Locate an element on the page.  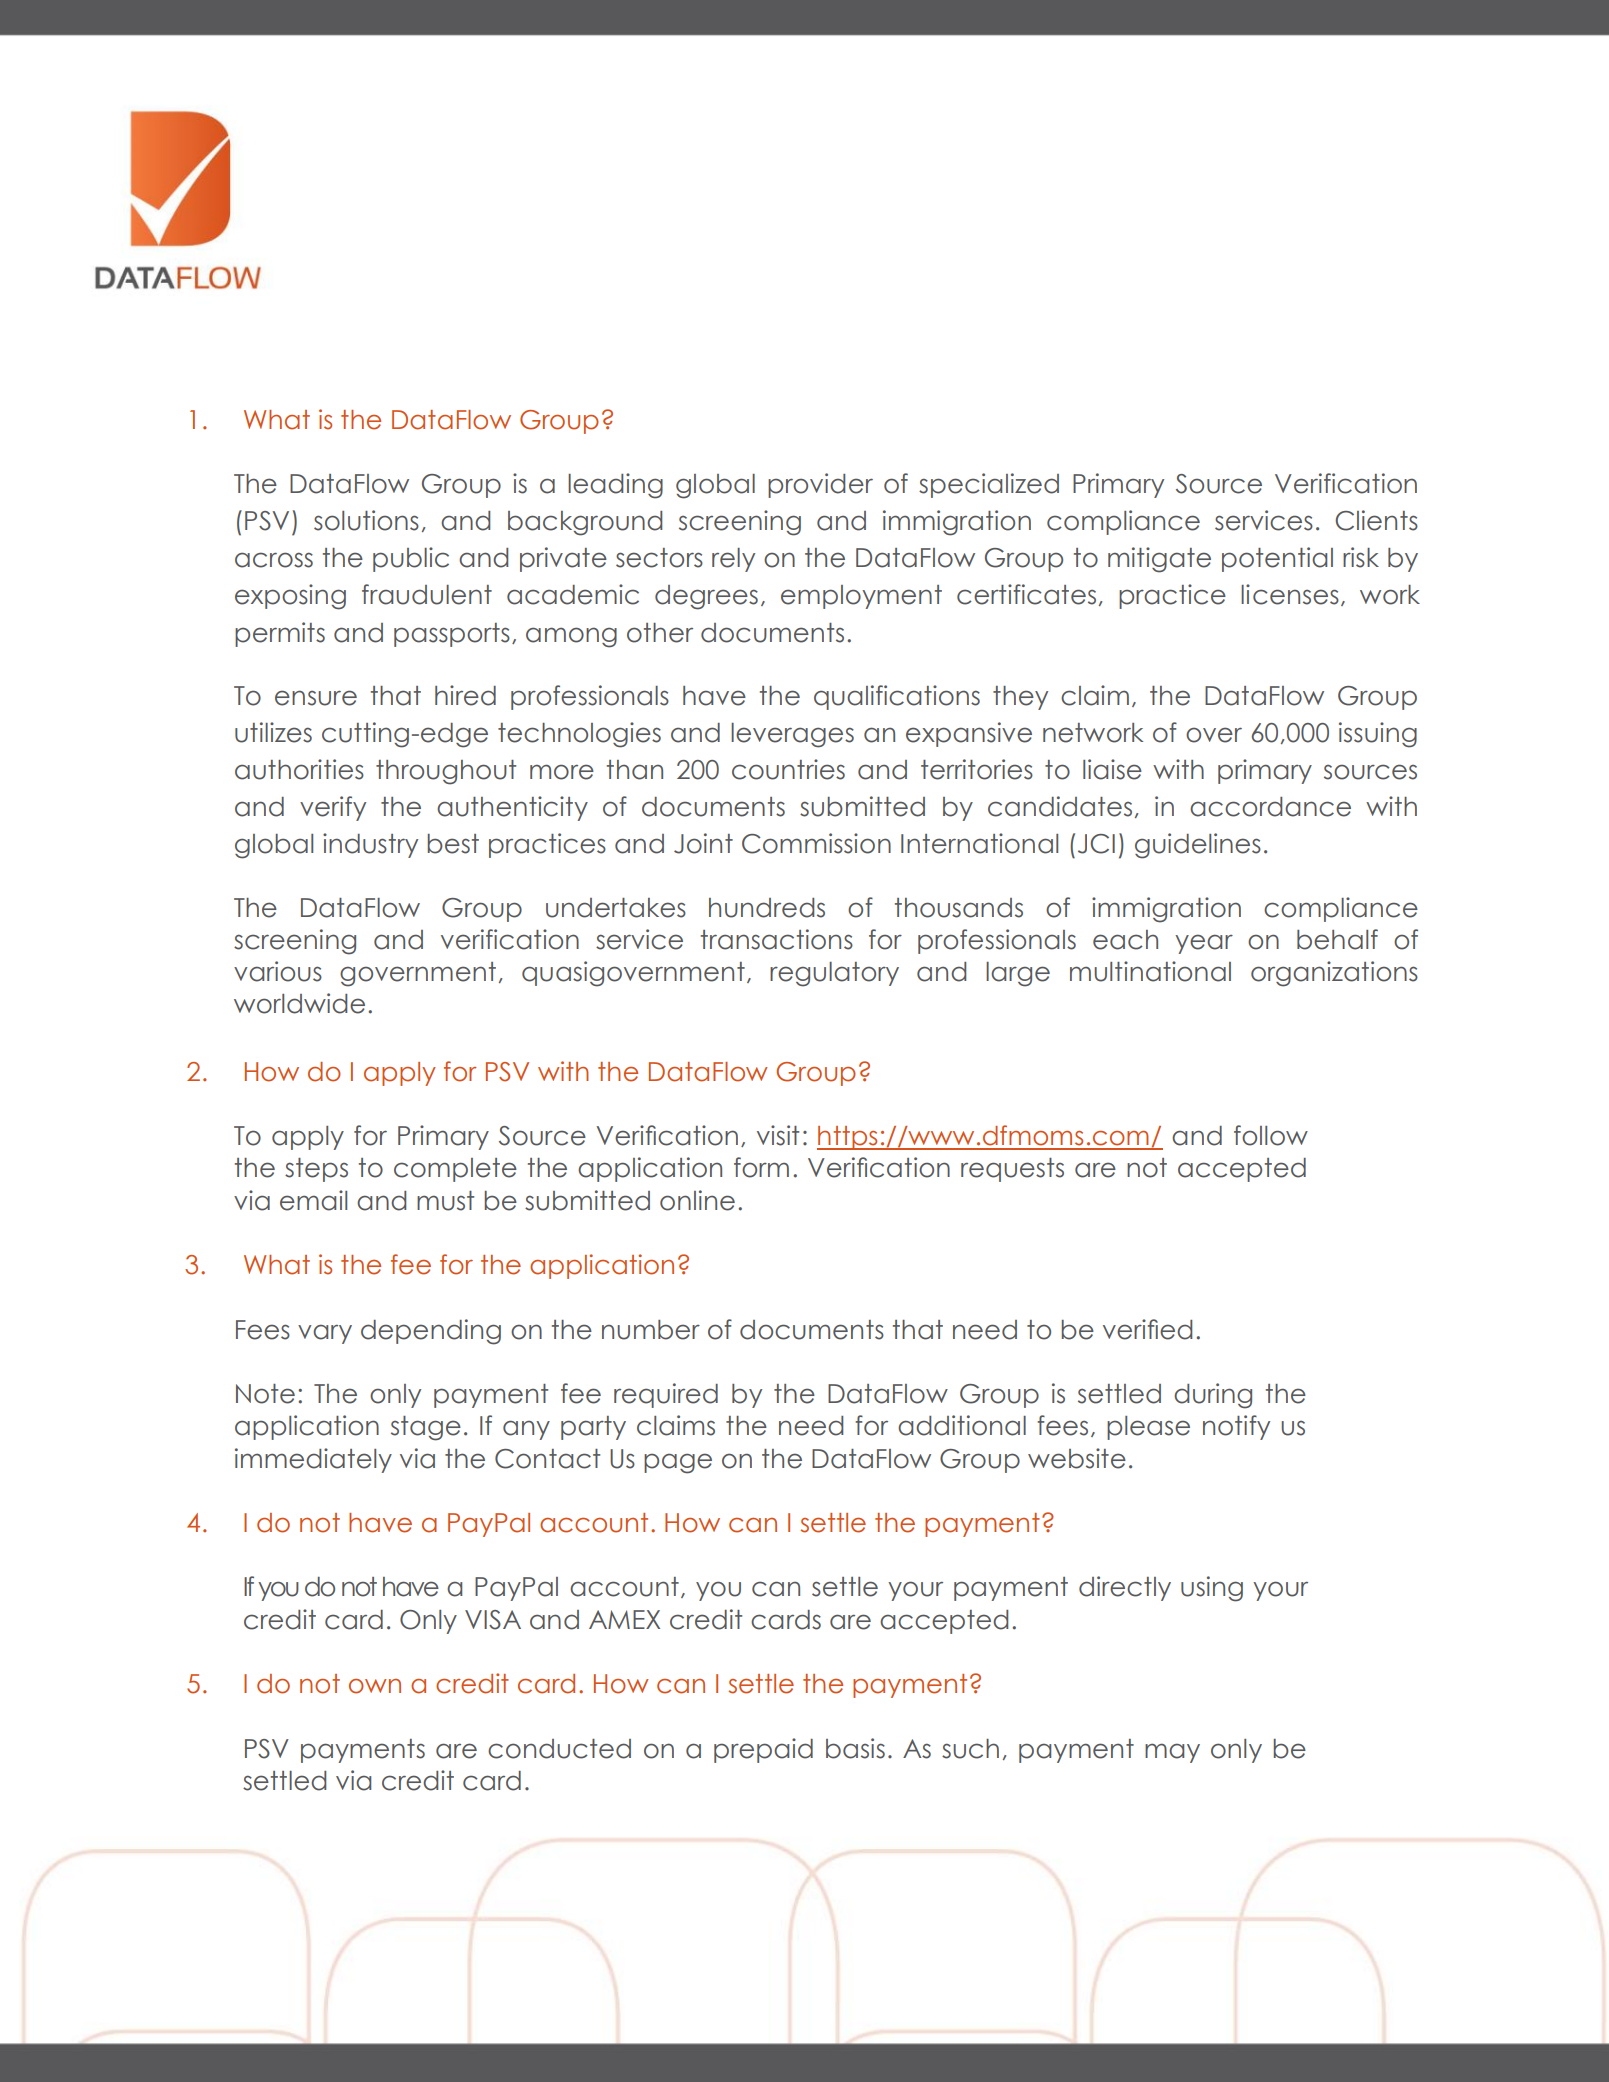
visit is located at coordinates (778, 1135).
